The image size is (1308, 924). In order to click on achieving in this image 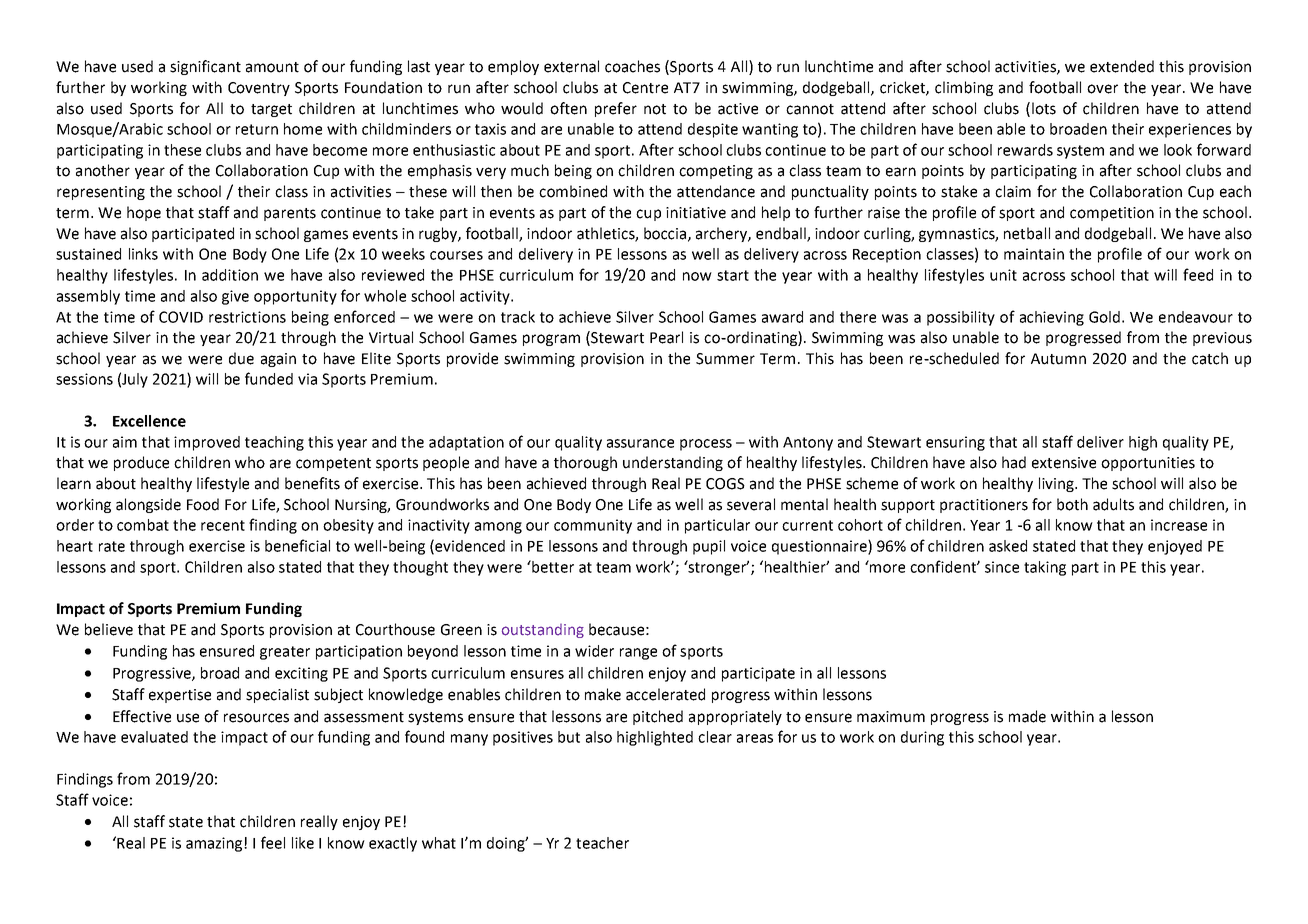, I will do `click(1052, 318)`.
